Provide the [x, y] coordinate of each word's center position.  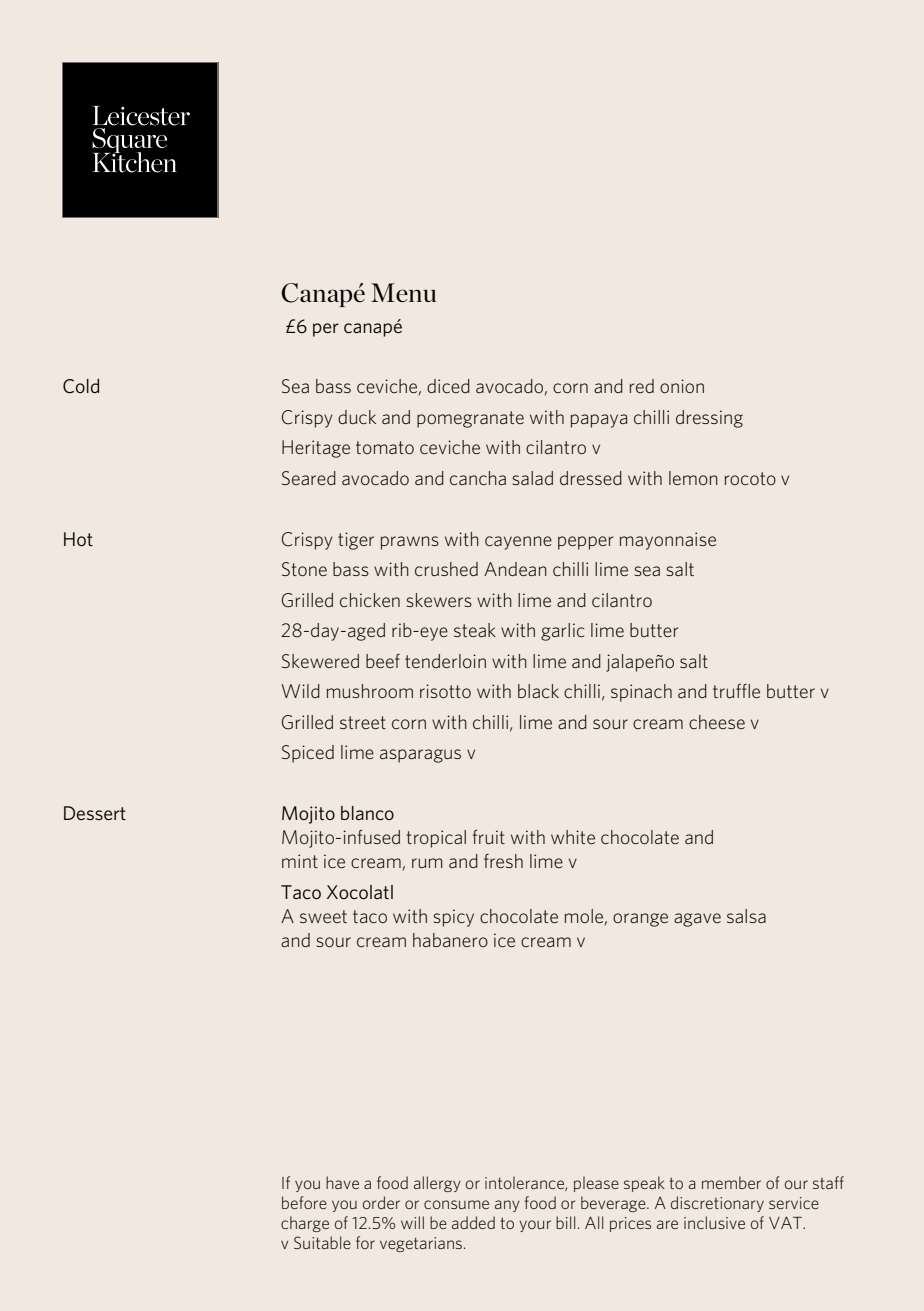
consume [456, 1204]
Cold [81, 386]
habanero [450, 940]
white [573, 837]
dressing [709, 419]
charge [305, 1224]
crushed [446, 569]
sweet [323, 916]
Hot [78, 539]
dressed [591, 478]
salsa [746, 916]
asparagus [420, 756]
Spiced [308, 754]
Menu [404, 293]
